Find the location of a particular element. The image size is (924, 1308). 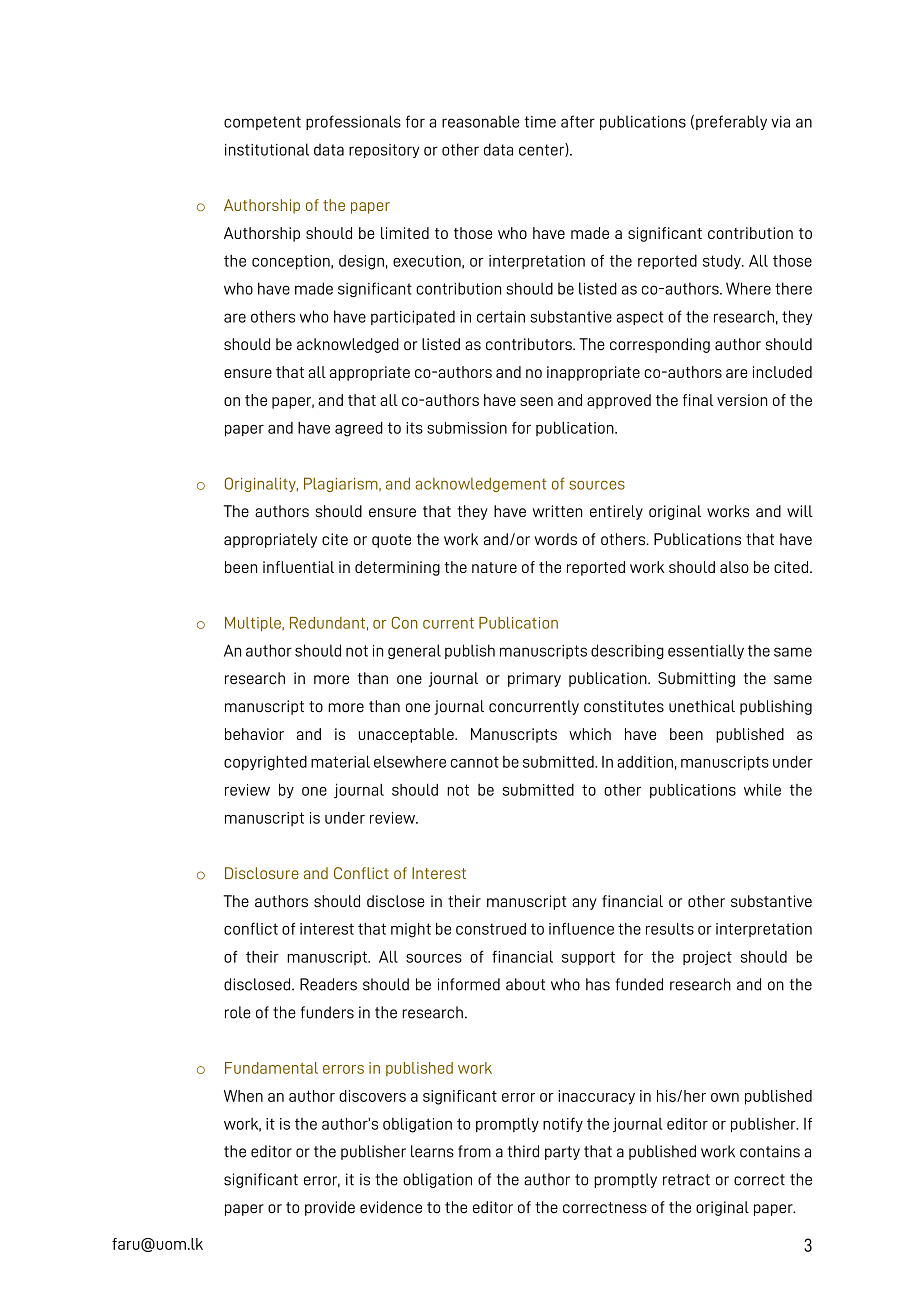

center is located at coordinates (542, 150).
